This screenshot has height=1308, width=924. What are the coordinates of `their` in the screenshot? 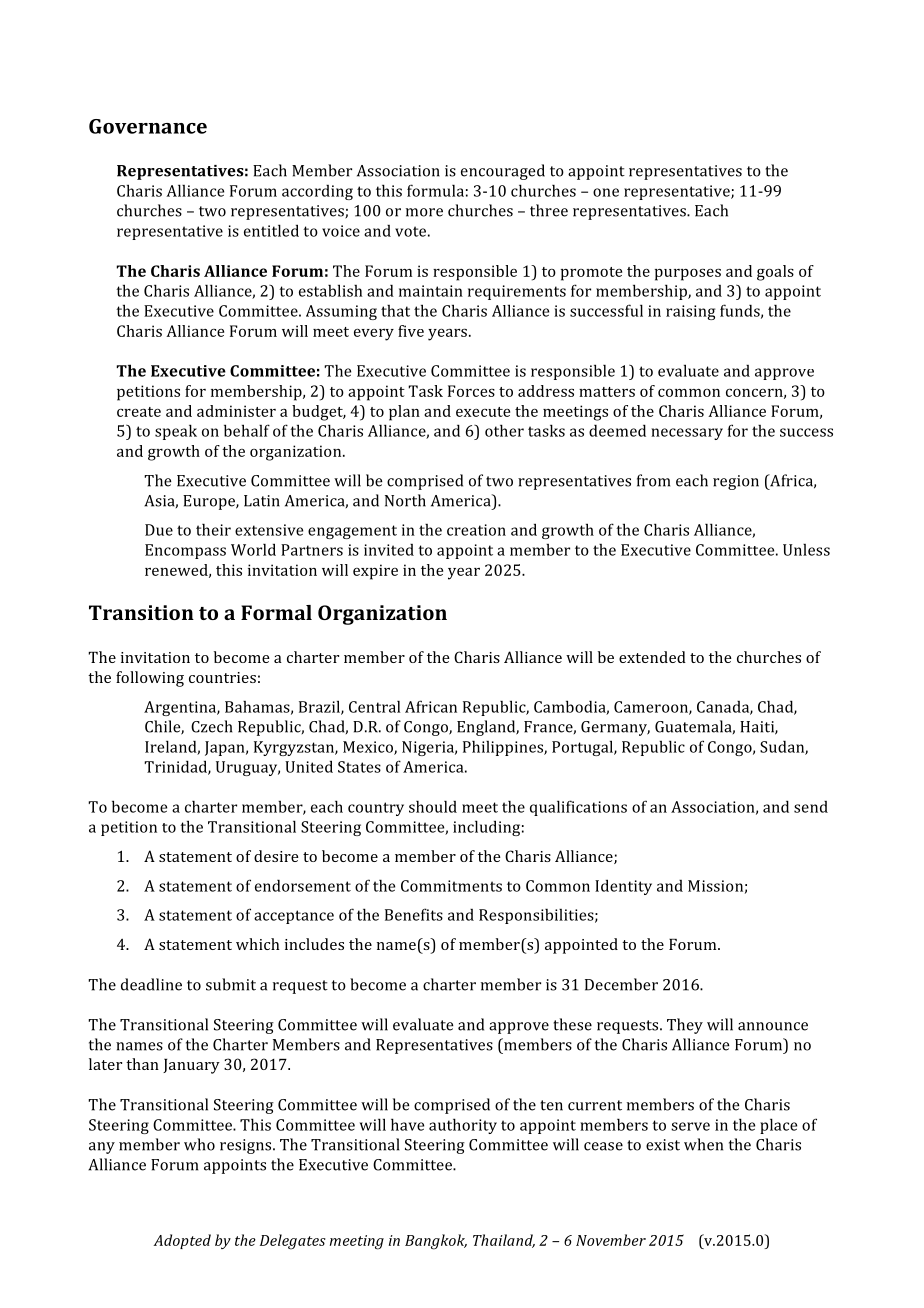 It's located at (213, 529).
